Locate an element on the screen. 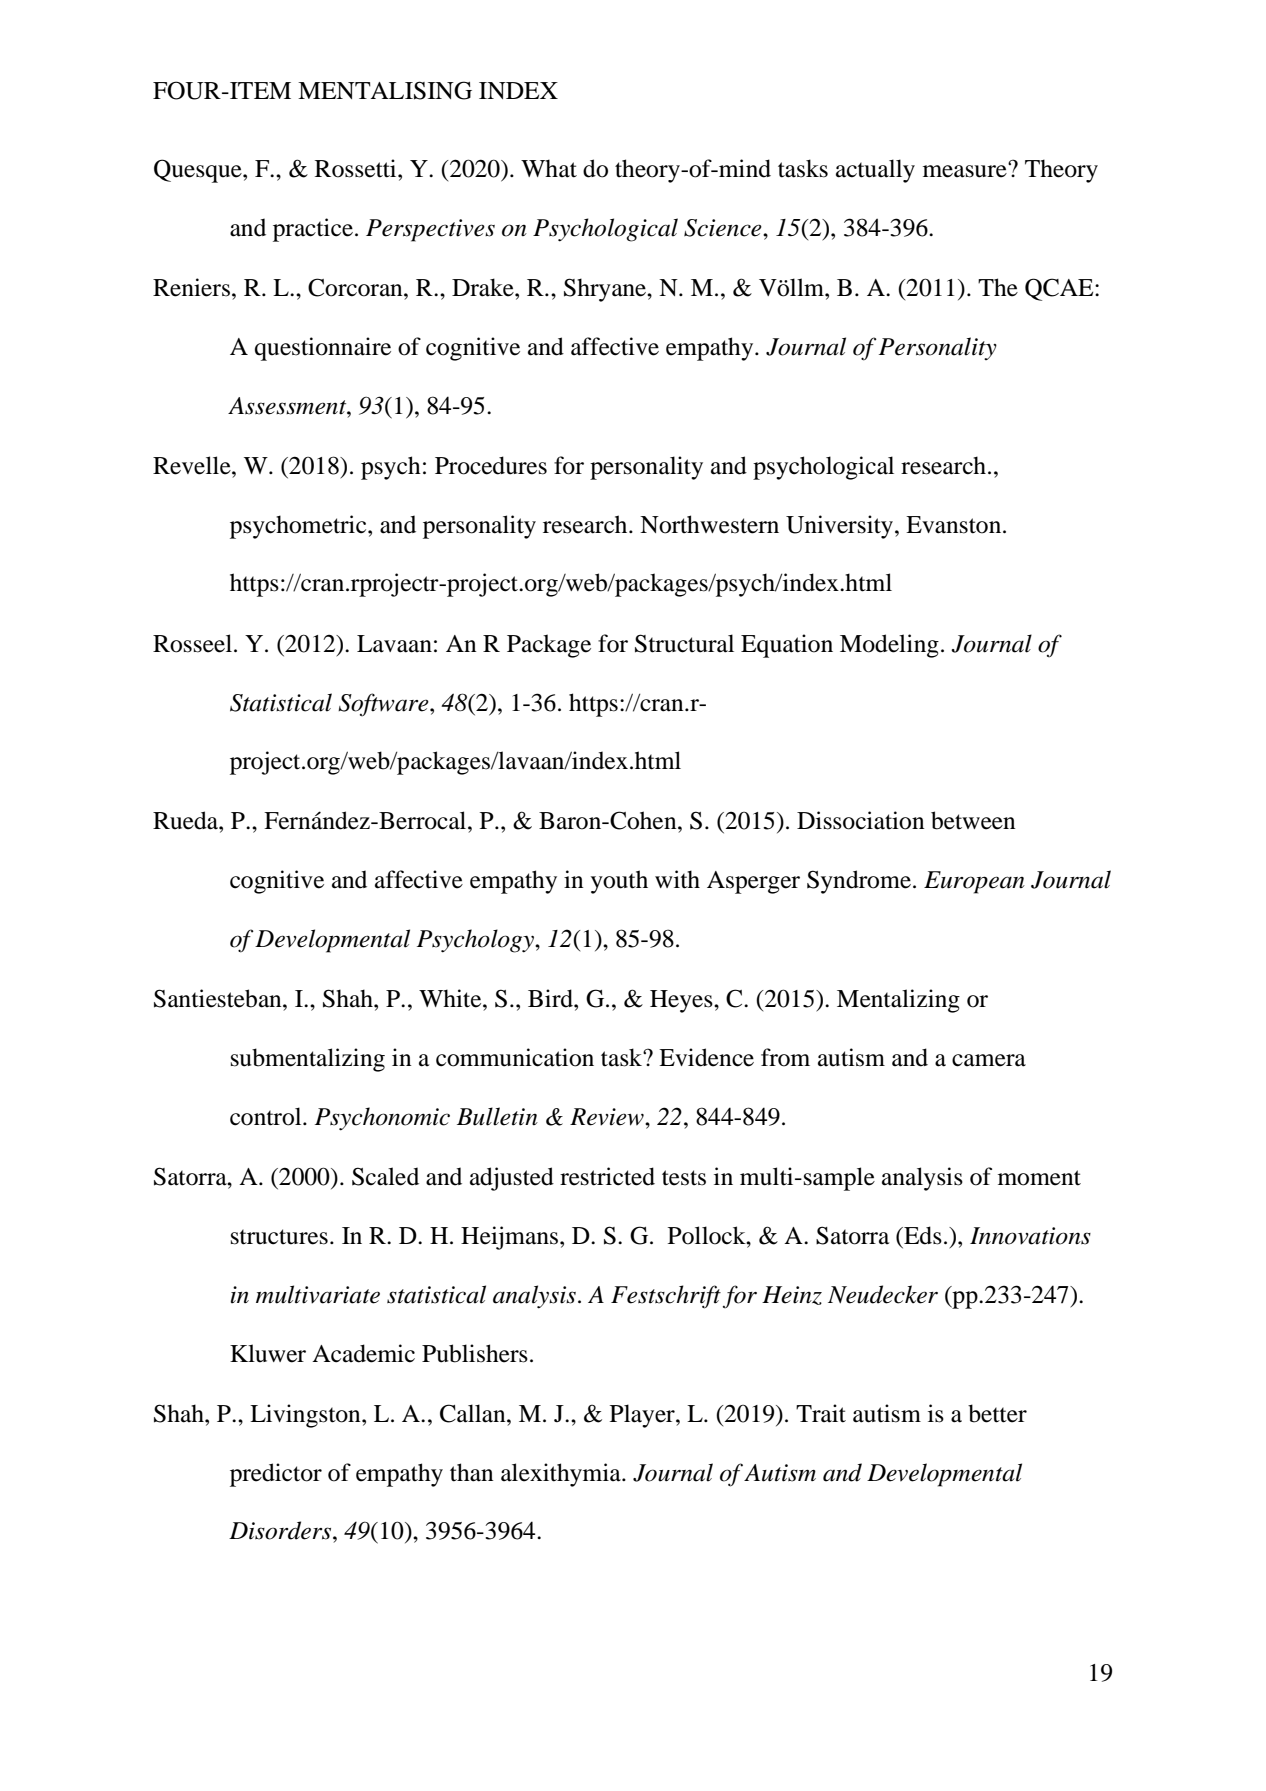  practice is located at coordinates (313, 230).
